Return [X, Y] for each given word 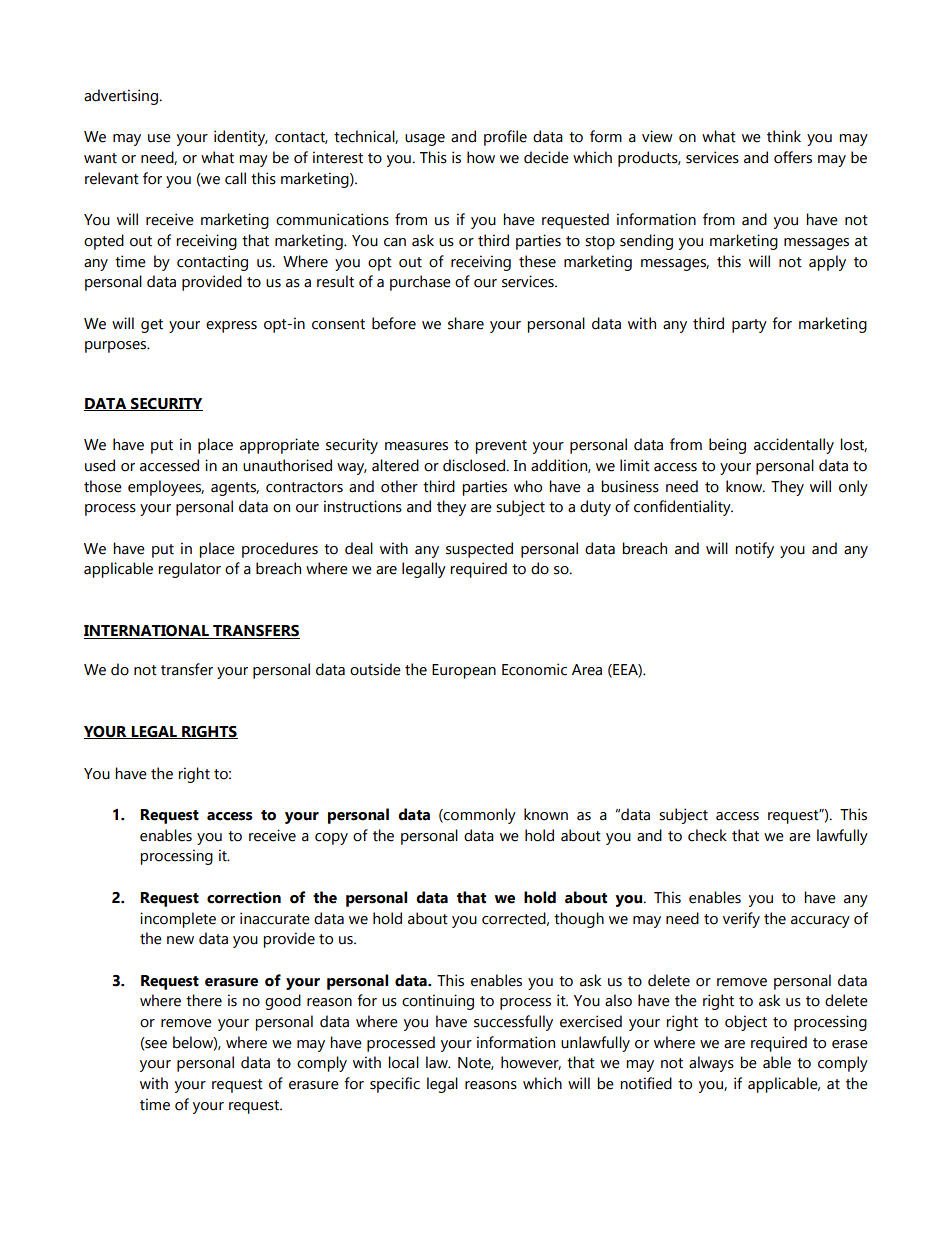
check [707, 835]
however [531, 1063]
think [784, 136]
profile [505, 138]
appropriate [279, 446]
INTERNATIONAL [147, 632]
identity [241, 138]
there [204, 1000]
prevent [501, 447]
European [464, 671]
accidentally [794, 446]
